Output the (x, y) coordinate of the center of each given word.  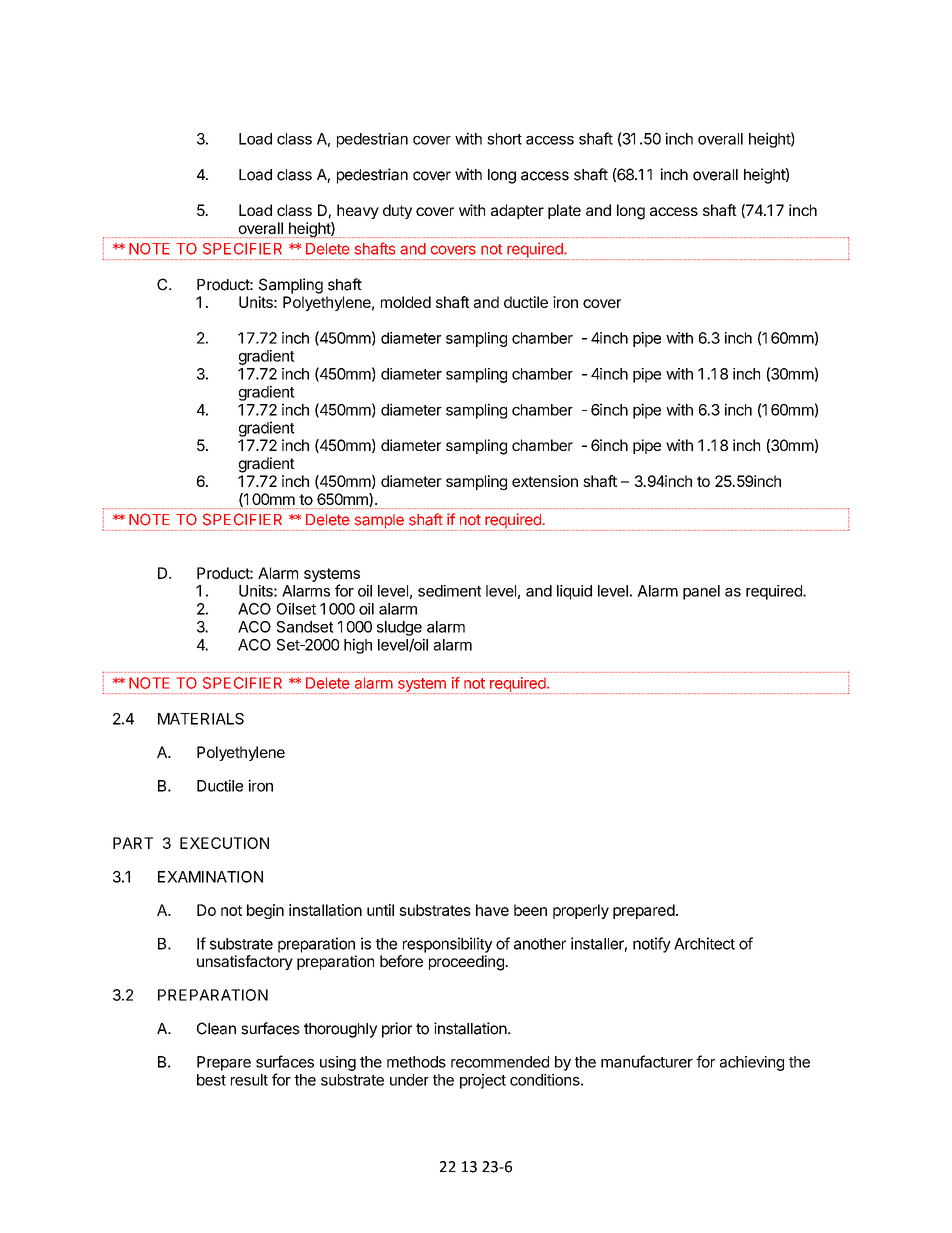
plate (564, 211)
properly (581, 911)
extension (545, 481)
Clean (216, 1028)
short (504, 139)
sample (378, 522)
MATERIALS (201, 719)
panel (701, 592)
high (358, 646)
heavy (358, 211)
